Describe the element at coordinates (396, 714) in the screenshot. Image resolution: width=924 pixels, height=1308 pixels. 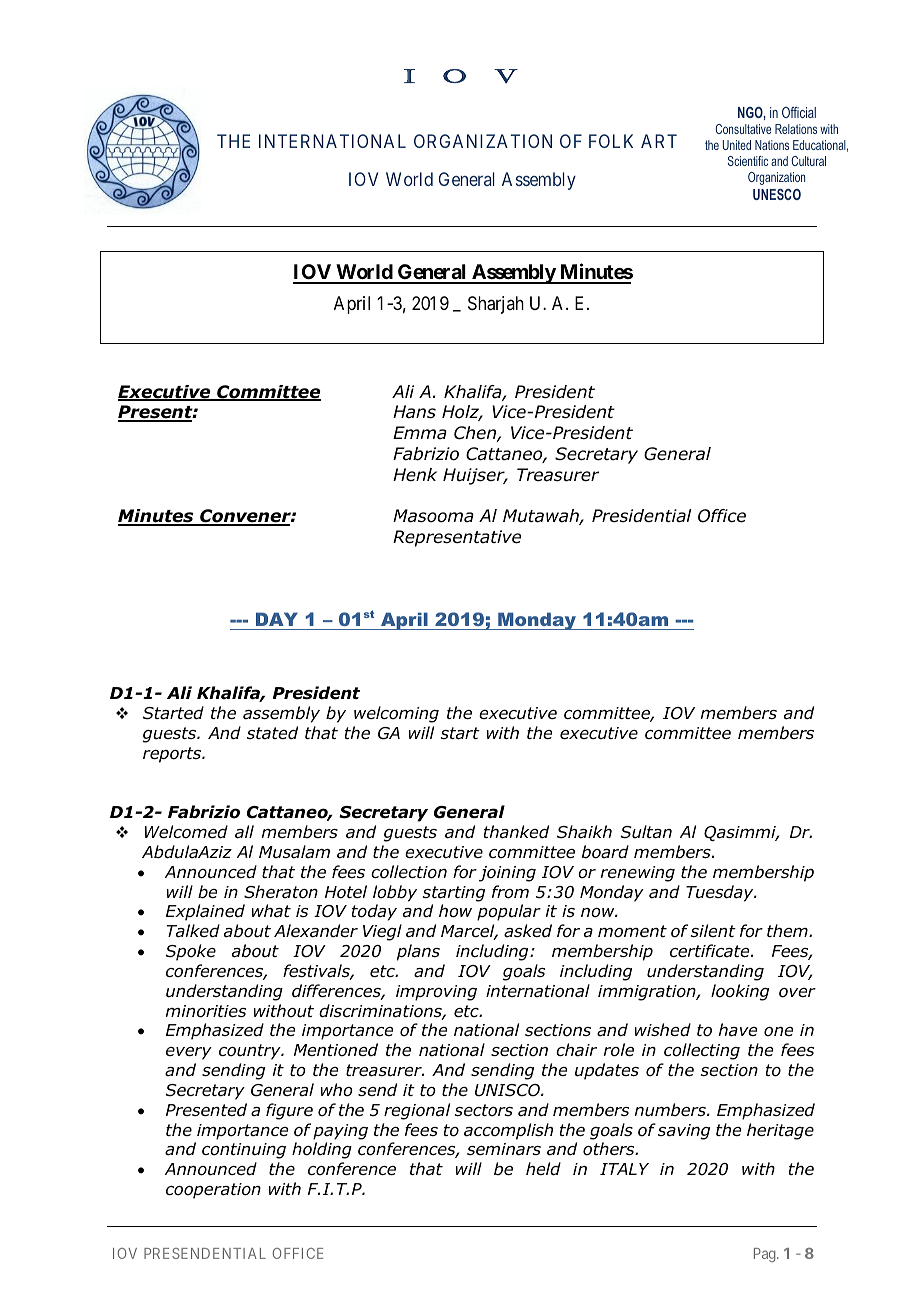
I see `welcoming` at that location.
